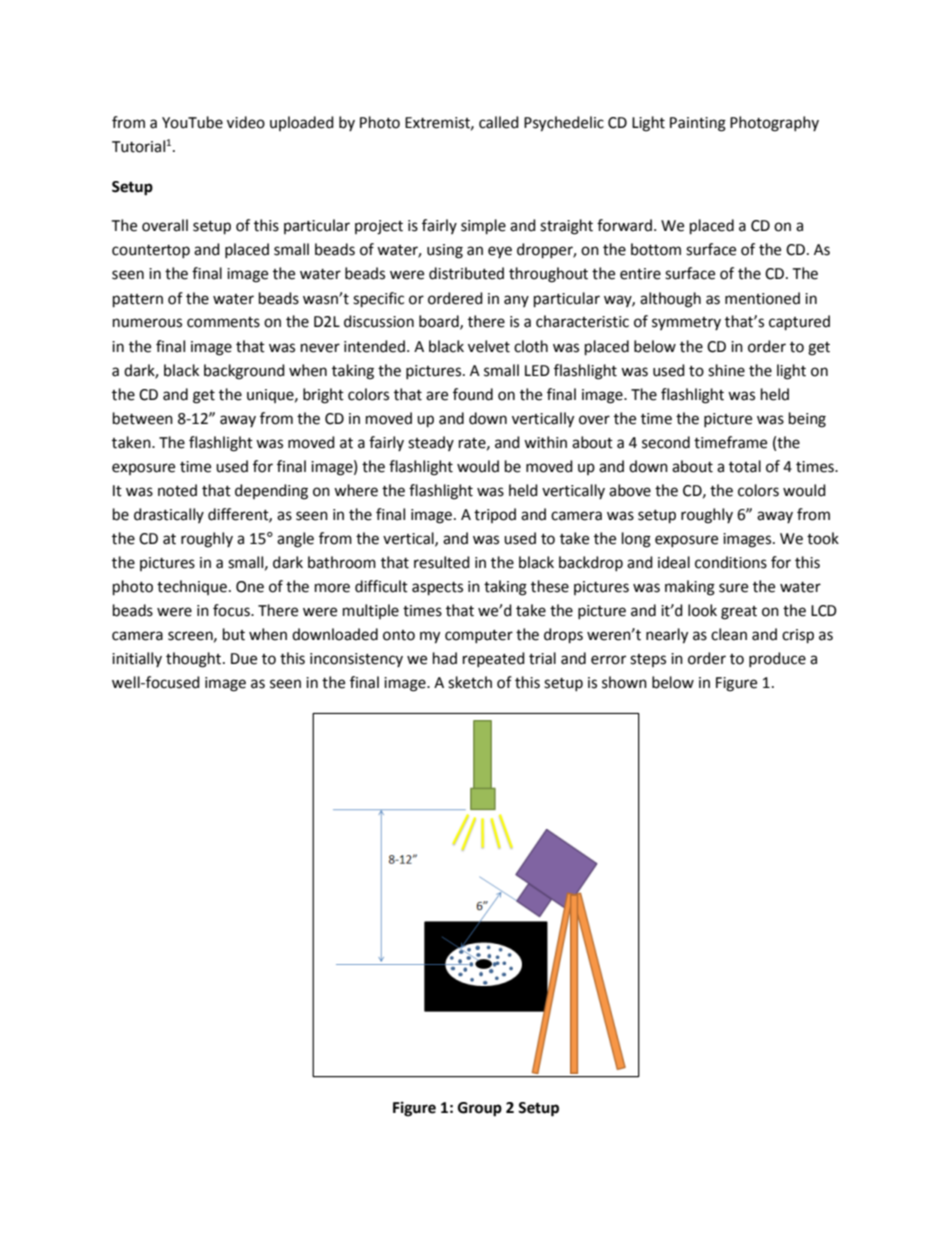  What do you see at coordinates (480, 1109) in the document?
I see `Group` at bounding box center [480, 1109].
